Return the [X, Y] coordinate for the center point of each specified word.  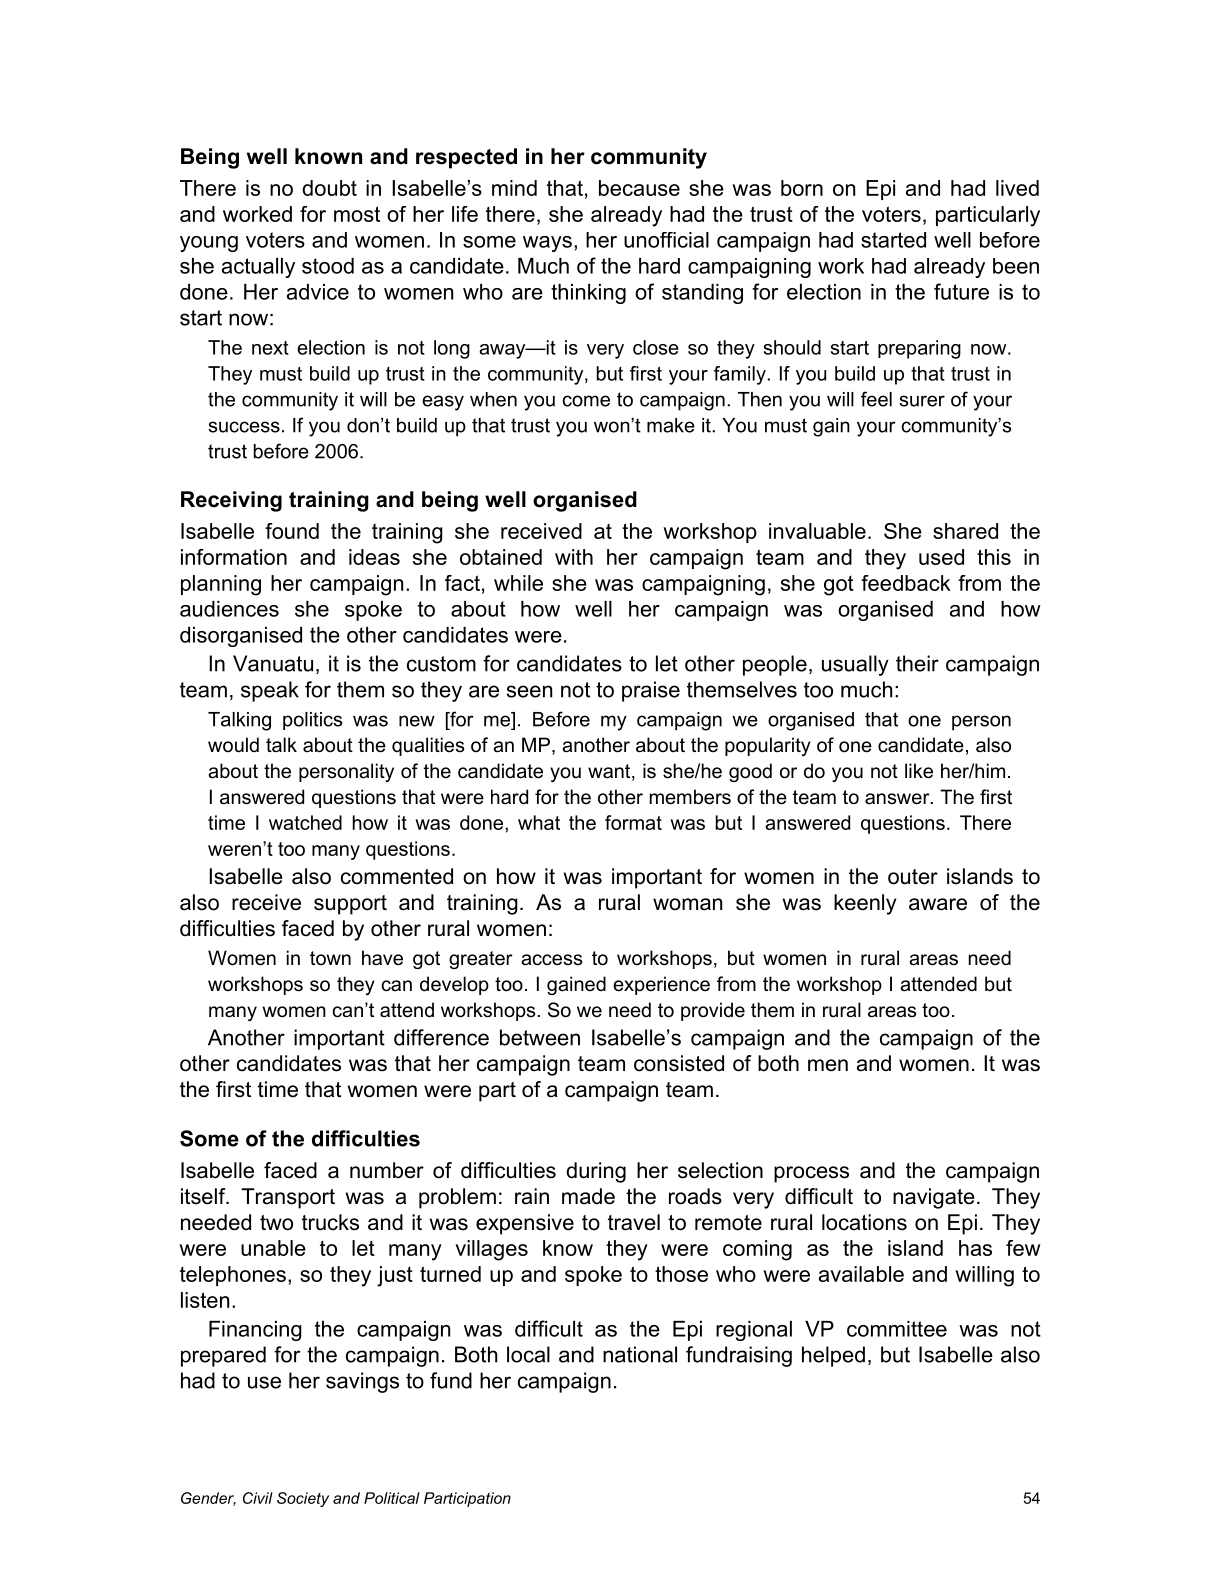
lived [1017, 188]
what [539, 822]
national [640, 1354]
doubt [329, 188]
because [639, 188]
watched [305, 822]
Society [303, 1499]
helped [833, 1356]
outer [913, 877]
